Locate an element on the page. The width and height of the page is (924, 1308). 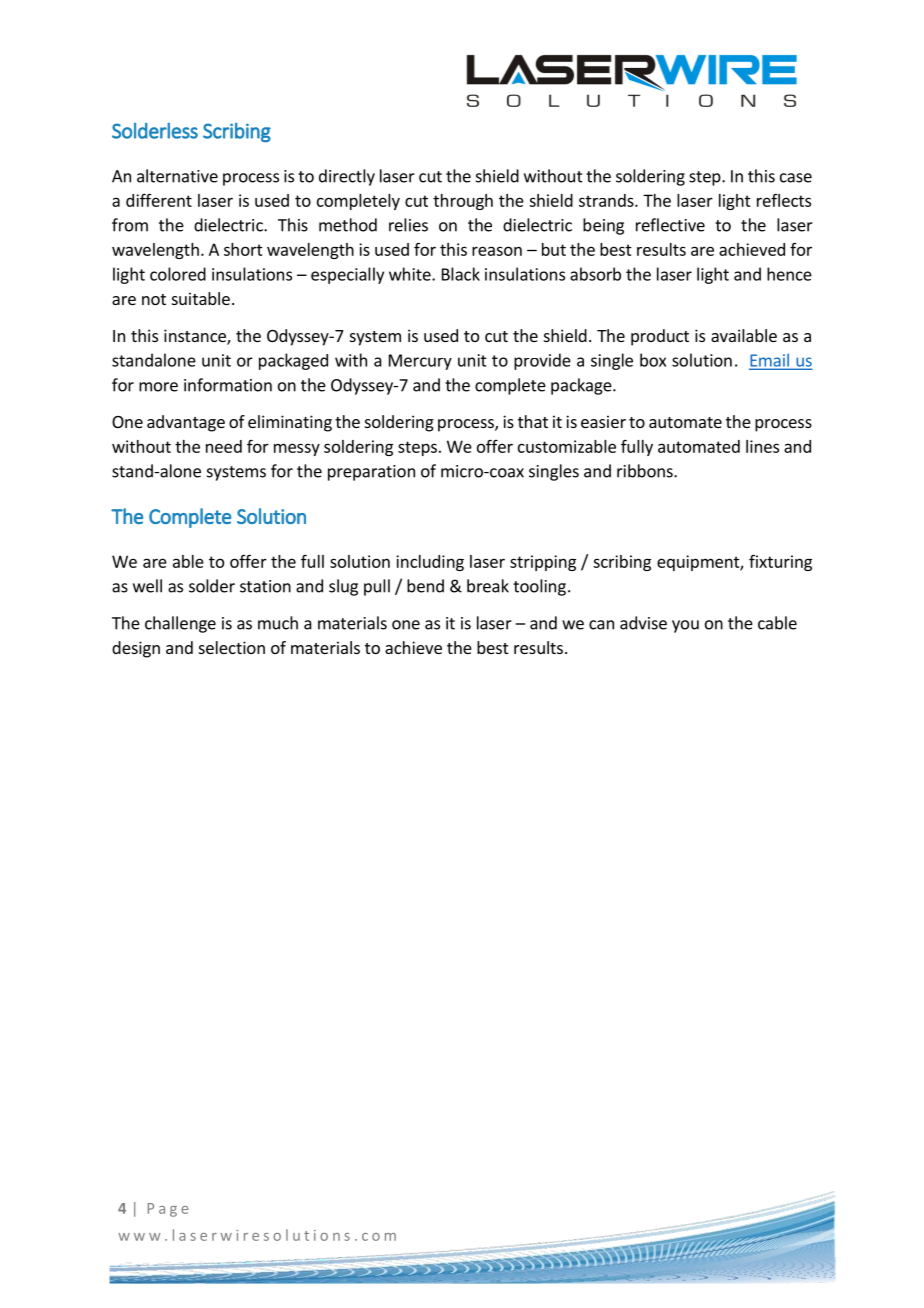
reflects is located at coordinates (784, 200).
